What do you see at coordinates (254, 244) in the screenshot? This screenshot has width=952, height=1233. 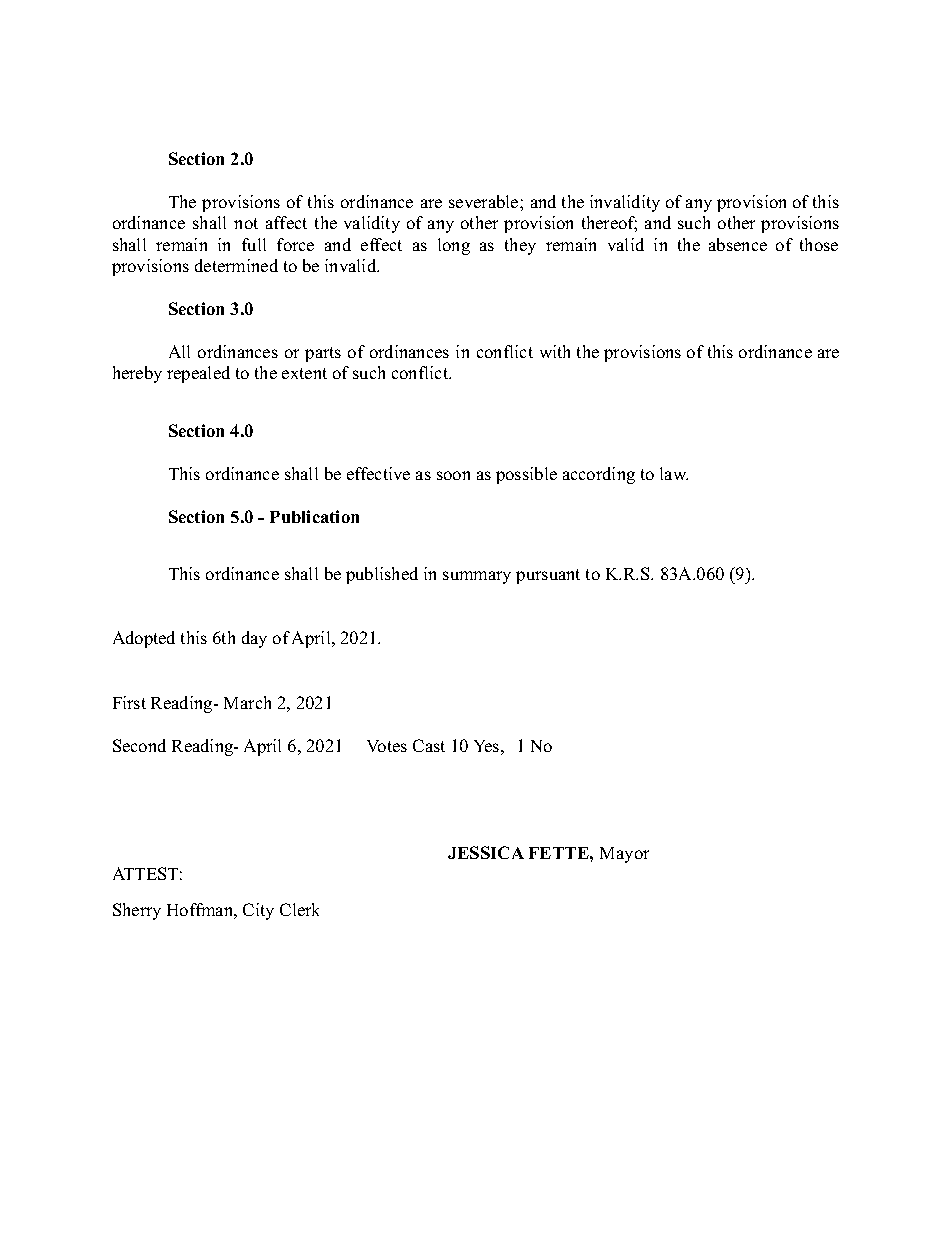 I see `full` at bounding box center [254, 244].
